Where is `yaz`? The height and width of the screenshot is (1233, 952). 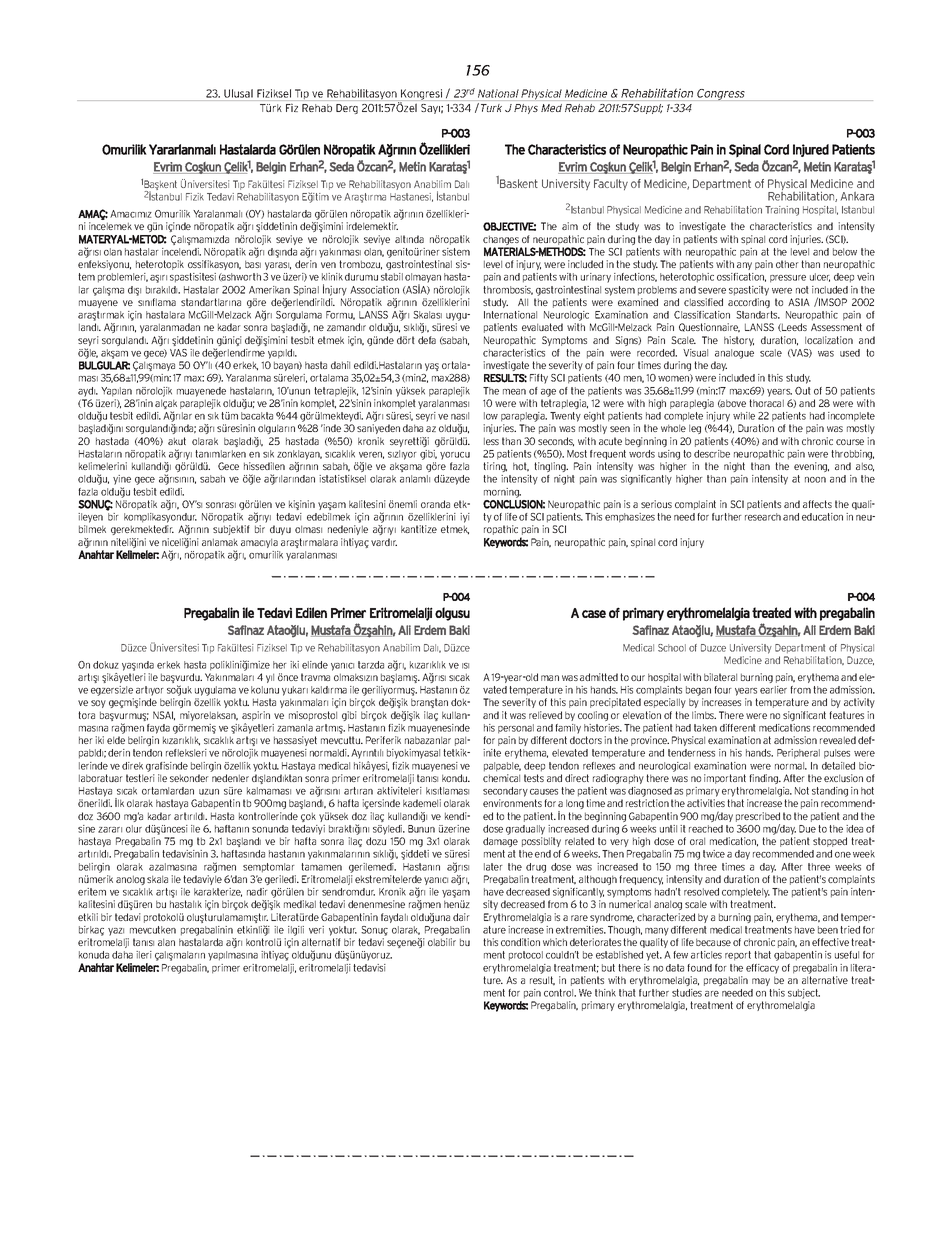
yaz is located at coordinates (116, 932).
